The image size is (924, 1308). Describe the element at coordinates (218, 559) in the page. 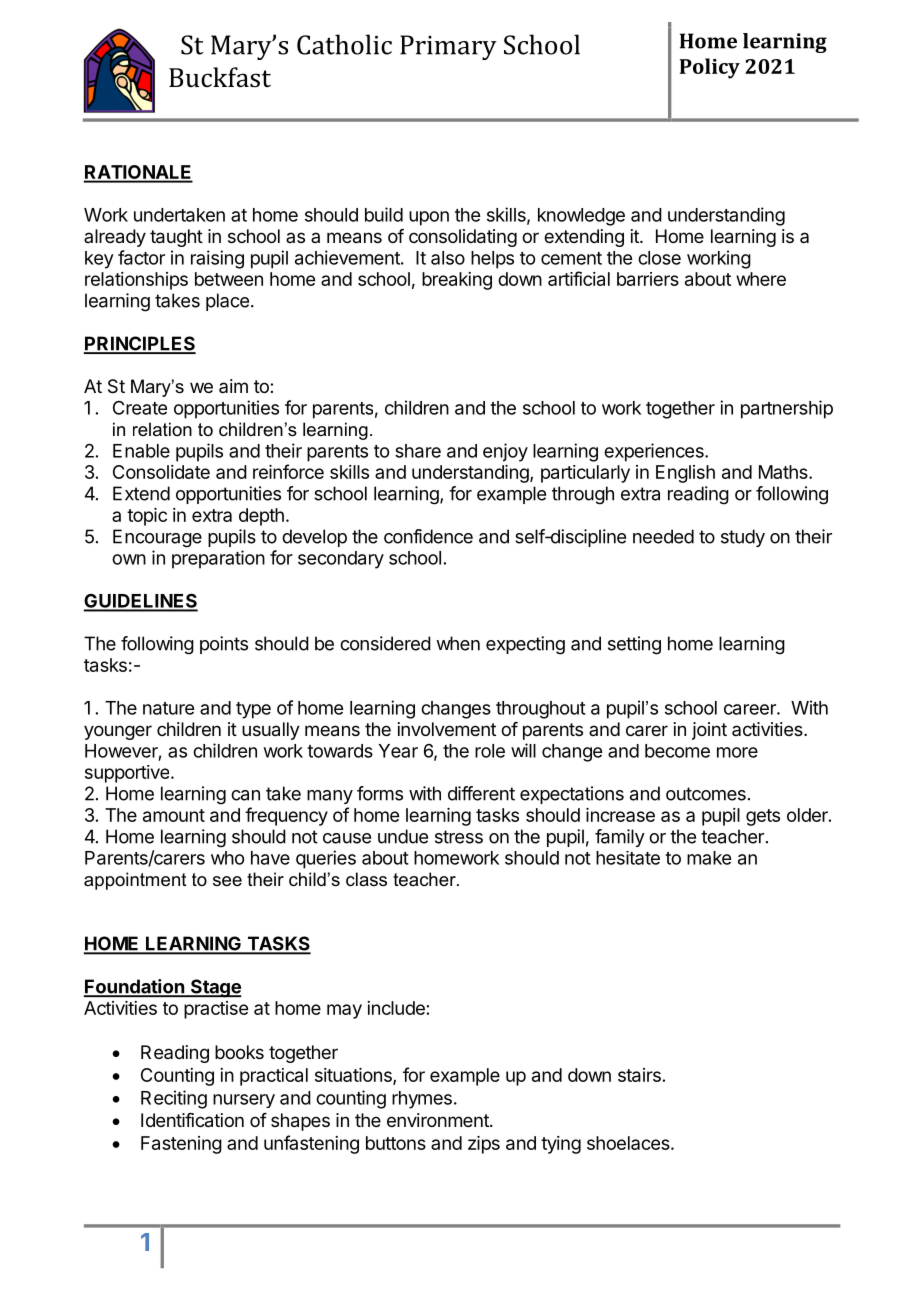

I see `preparation` at that location.
